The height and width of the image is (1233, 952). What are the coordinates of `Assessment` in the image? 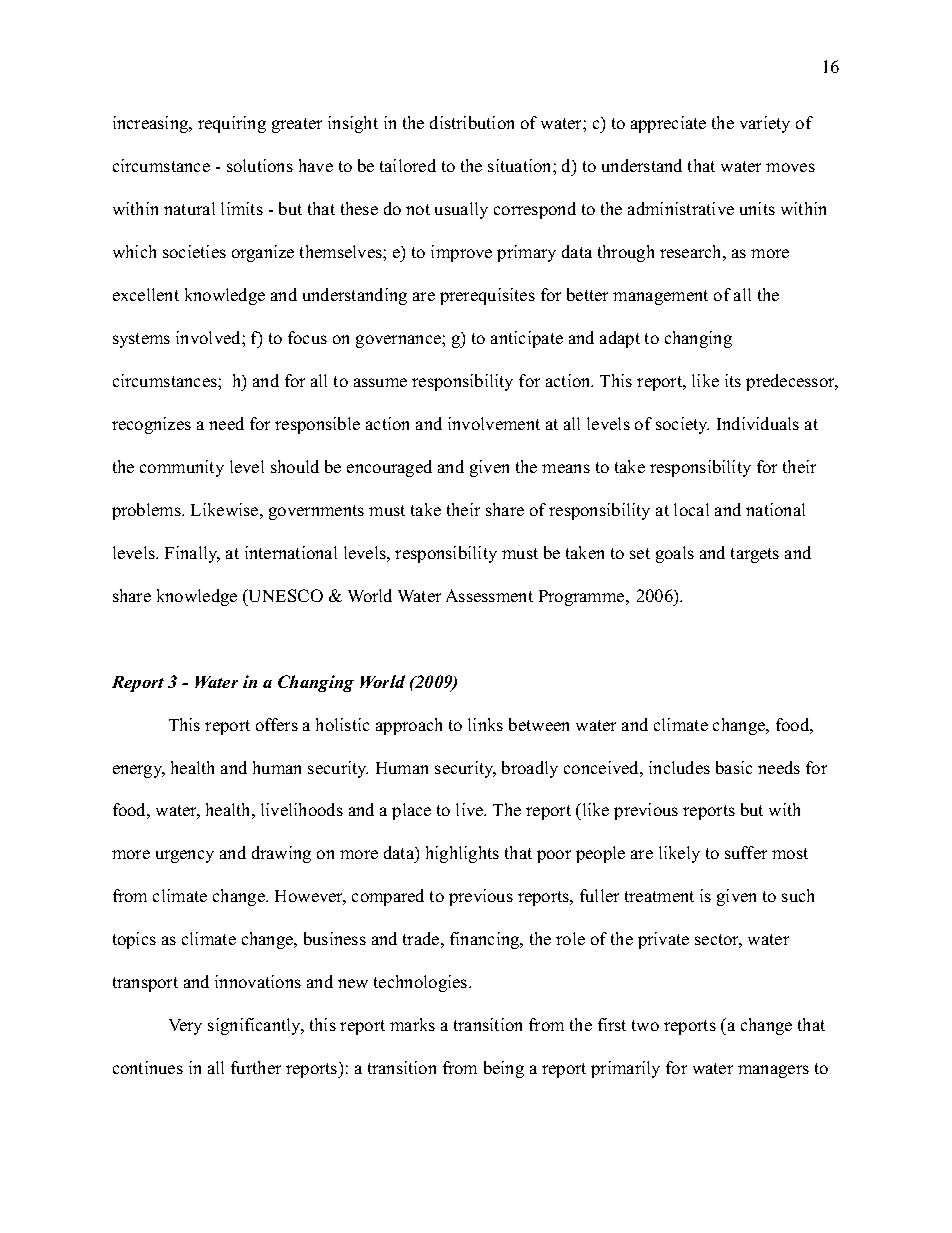 It's located at (489, 595).
